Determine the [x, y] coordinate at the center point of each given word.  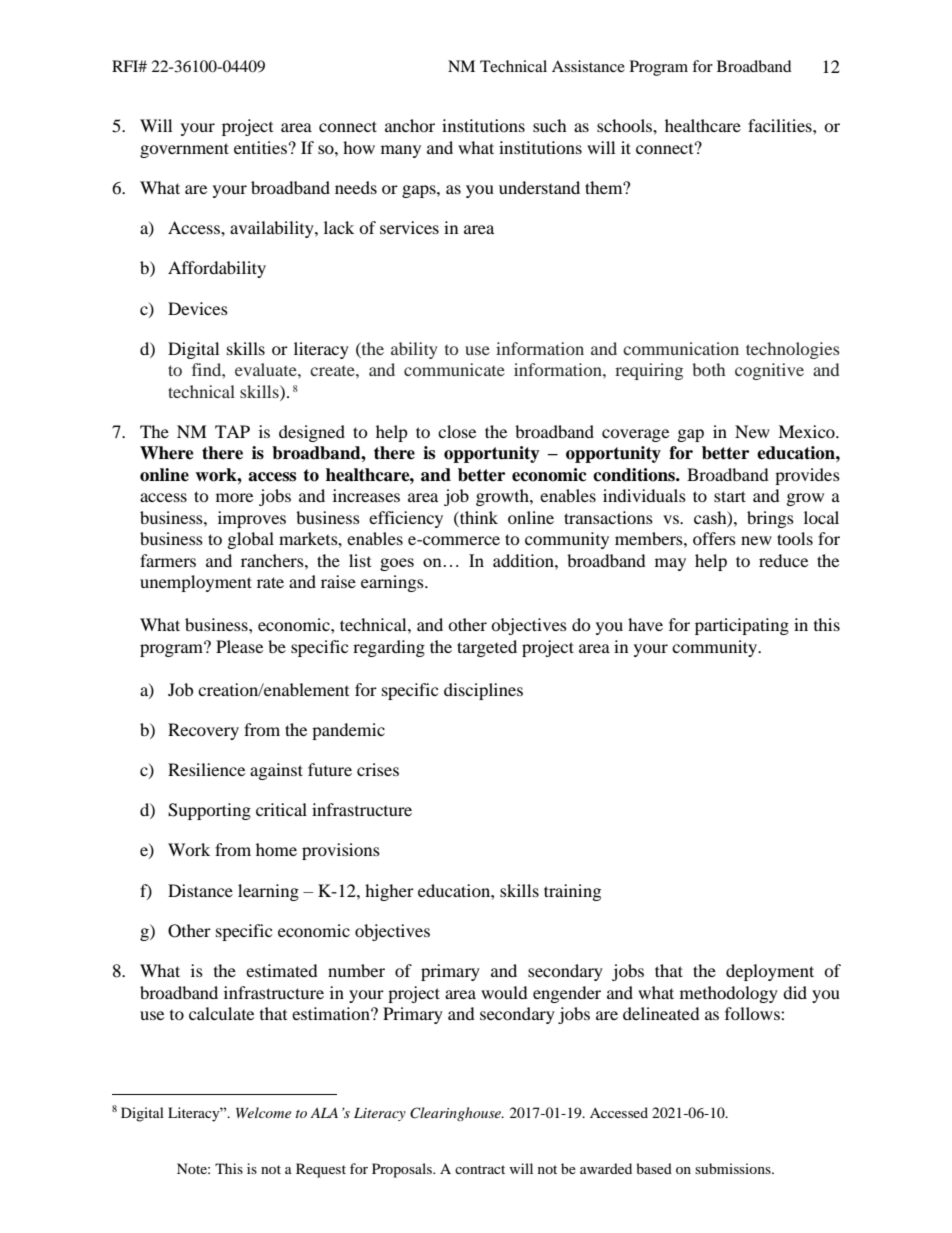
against [276, 771]
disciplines [483, 691]
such [550, 125]
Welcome [263, 1112]
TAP [232, 431]
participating [742, 626]
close [457, 431]
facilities [781, 125]
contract [480, 1169]
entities [260, 147]
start [730, 496]
